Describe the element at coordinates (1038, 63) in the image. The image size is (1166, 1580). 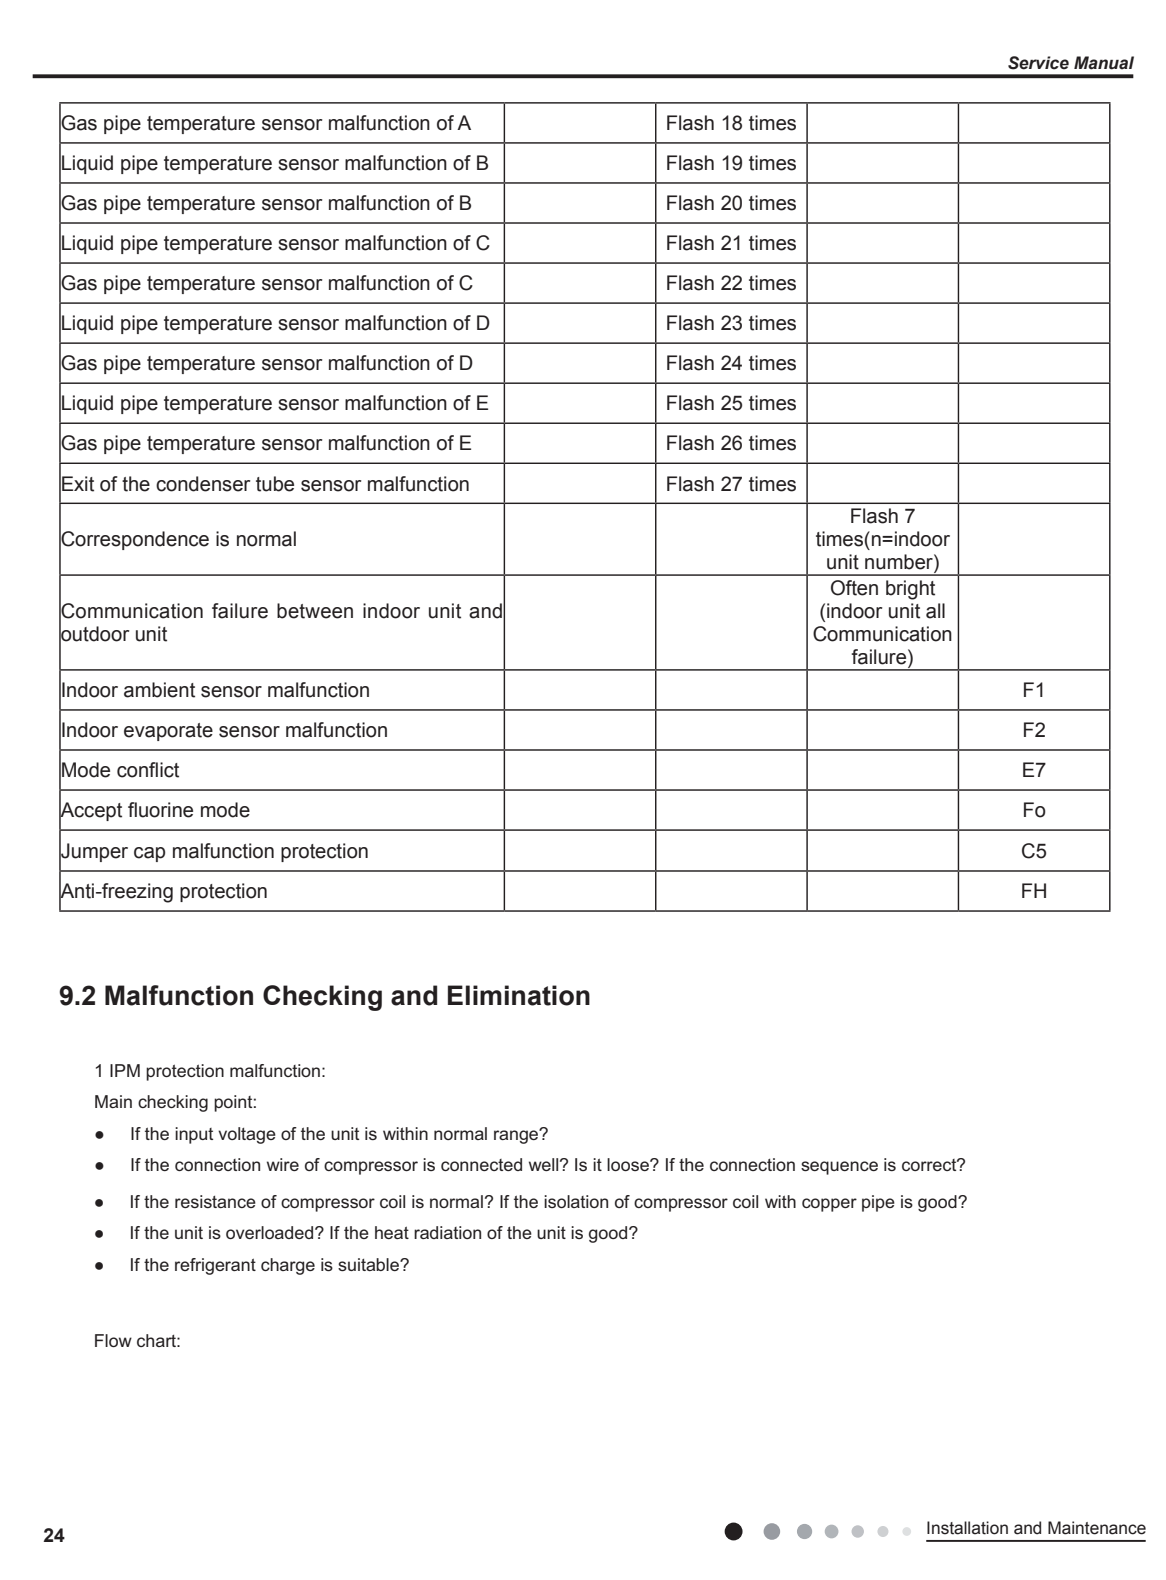
I see `Service` at that location.
